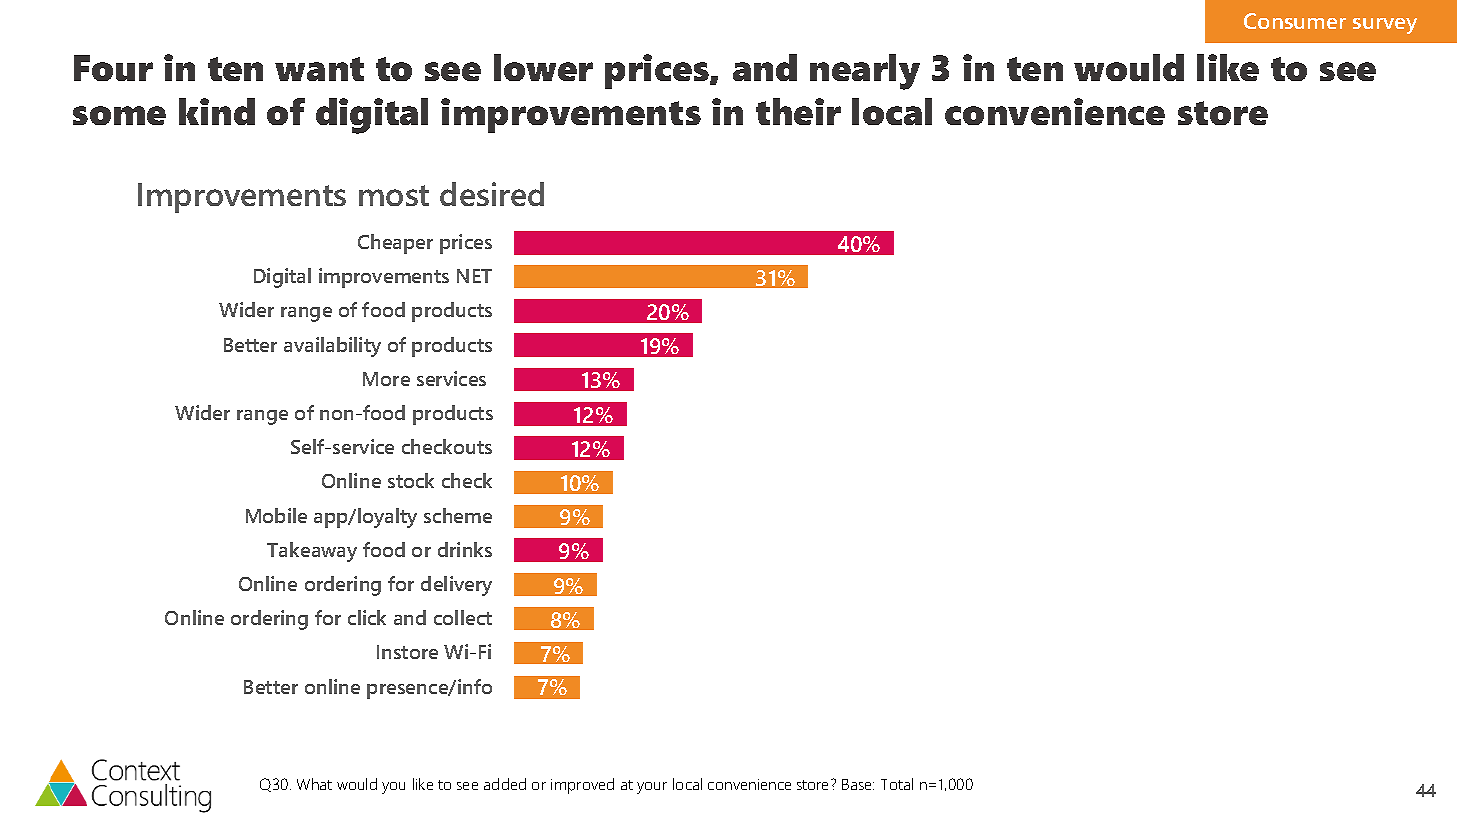  What do you see at coordinates (492, 194) in the document?
I see `desired` at bounding box center [492, 194].
